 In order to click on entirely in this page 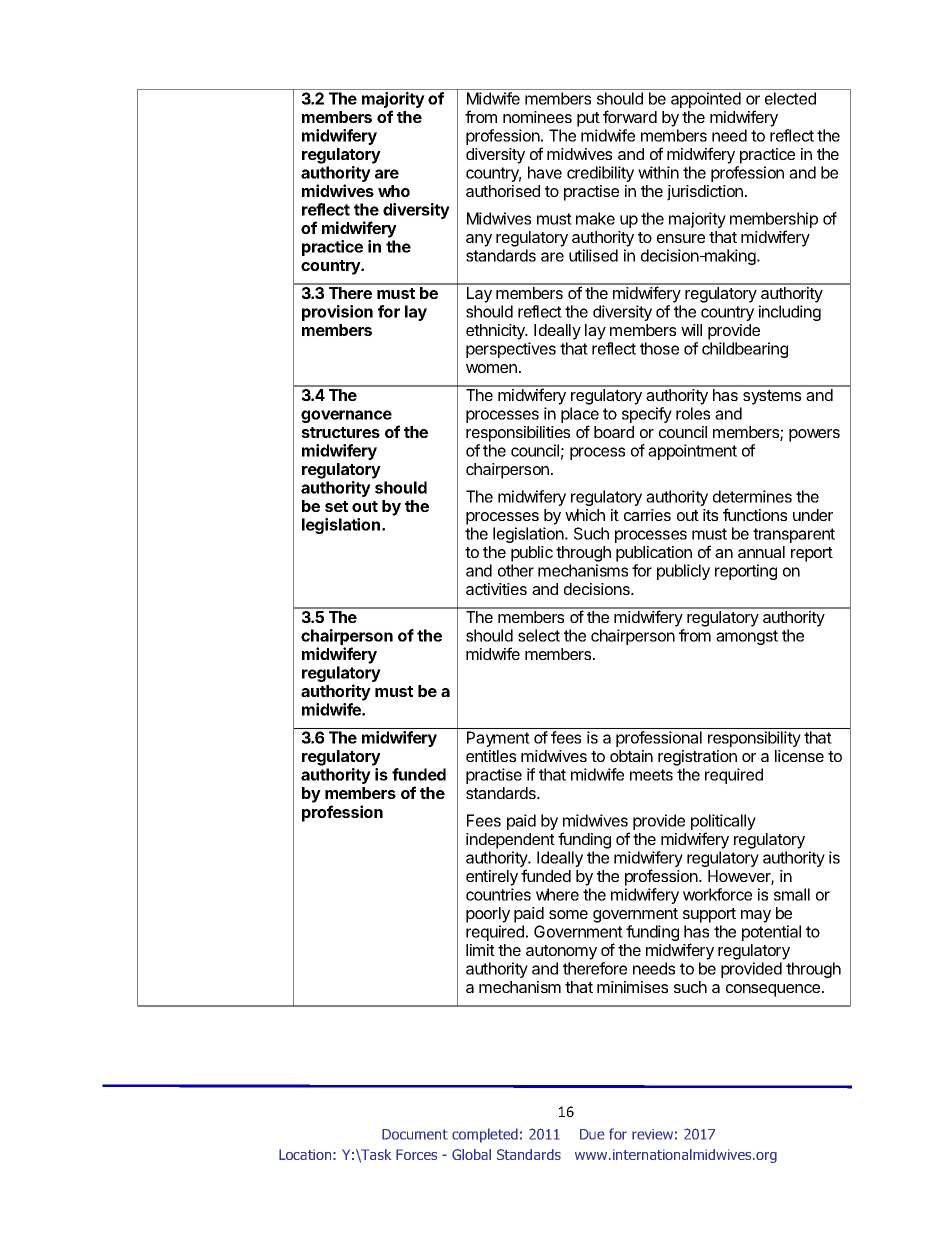, I will do `click(492, 878)`.
